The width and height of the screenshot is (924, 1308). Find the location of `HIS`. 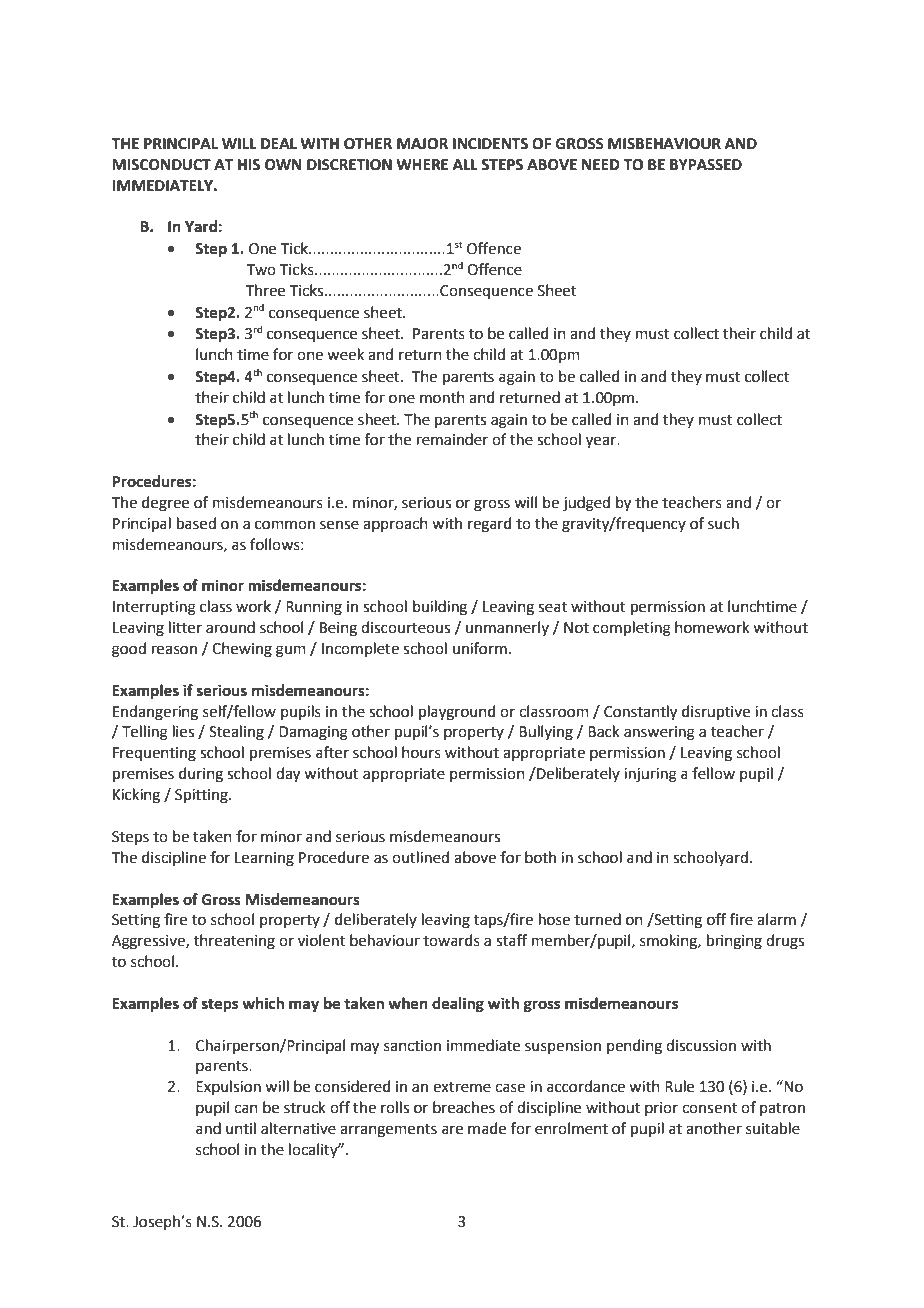

HIS is located at coordinates (249, 165).
